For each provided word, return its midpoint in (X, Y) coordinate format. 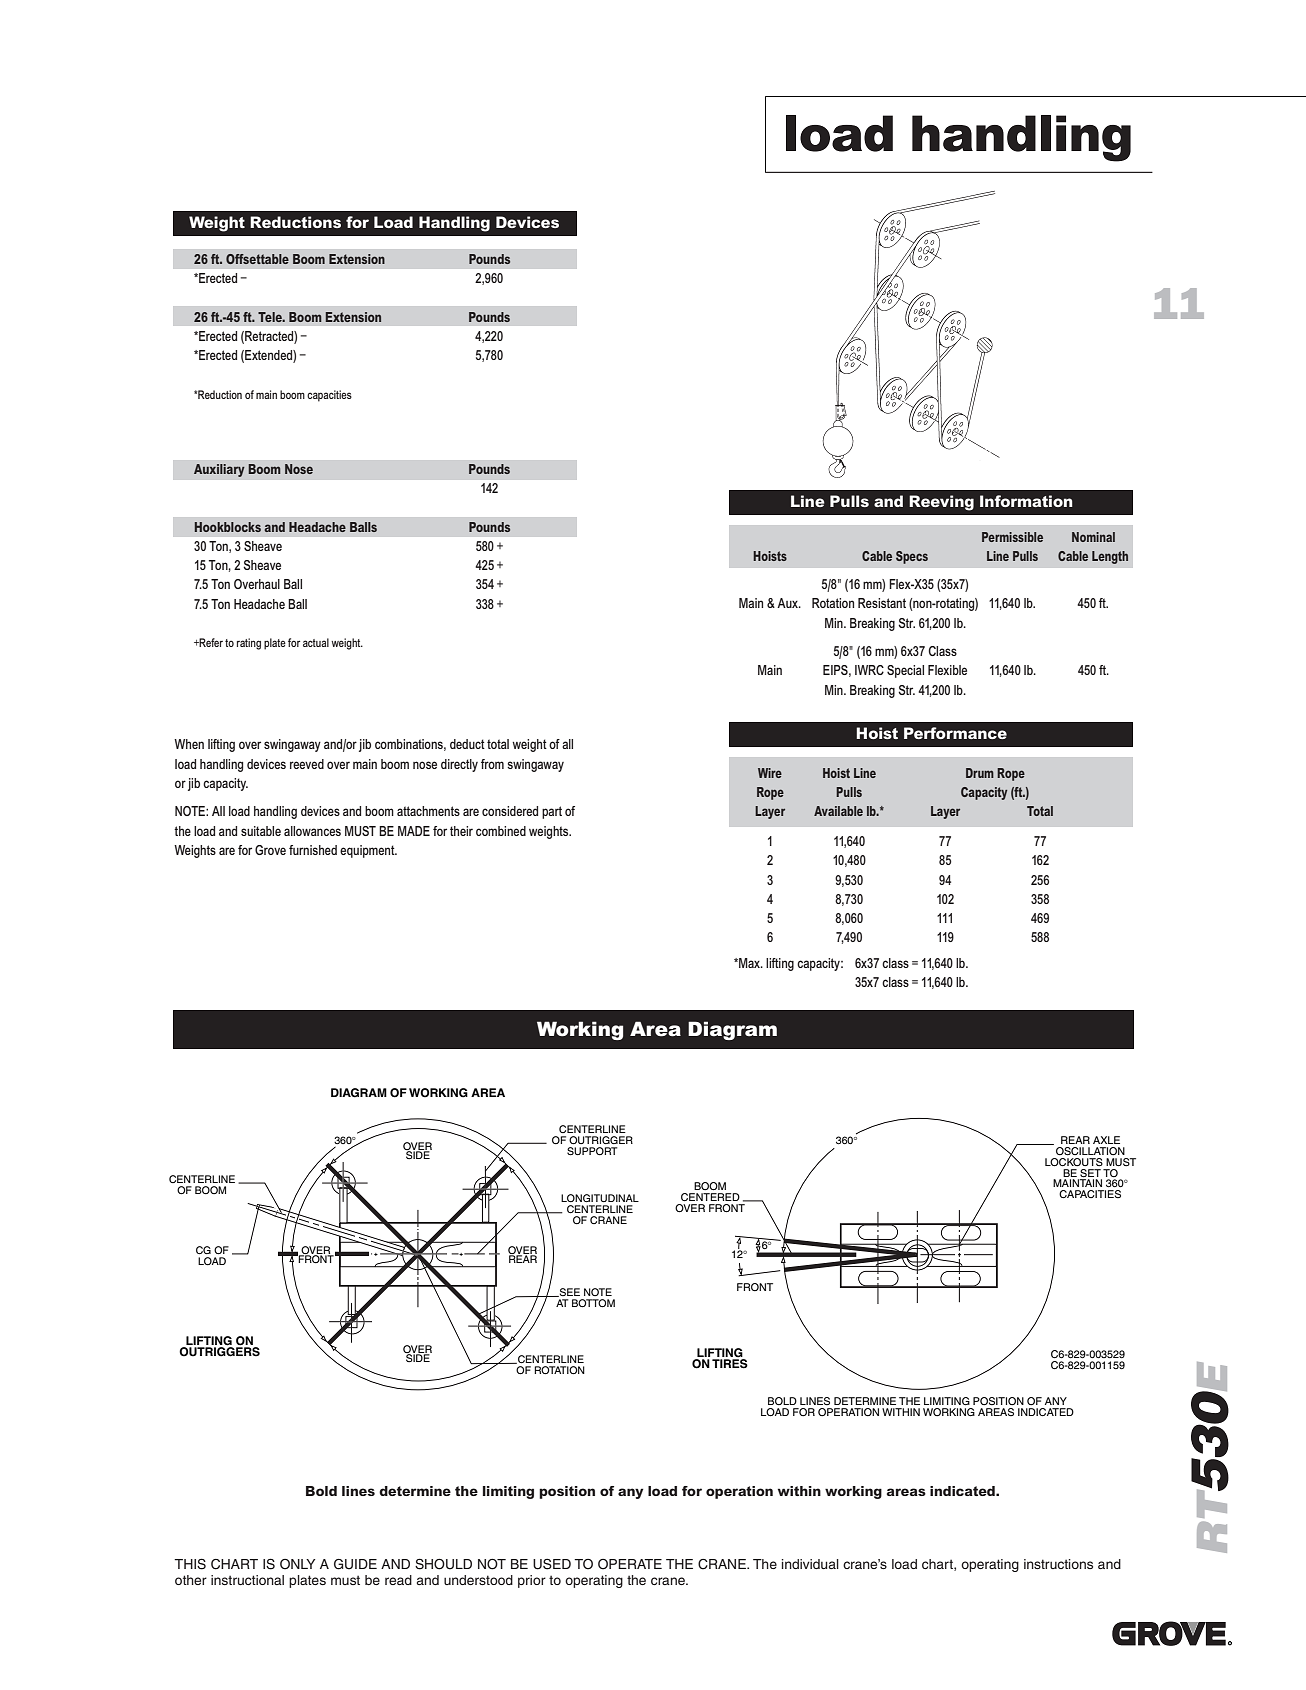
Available (838, 811)
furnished (313, 850)
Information (1026, 501)
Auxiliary (219, 470)
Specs (912, 557)
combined (501, 831)
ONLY (297, 1564)
